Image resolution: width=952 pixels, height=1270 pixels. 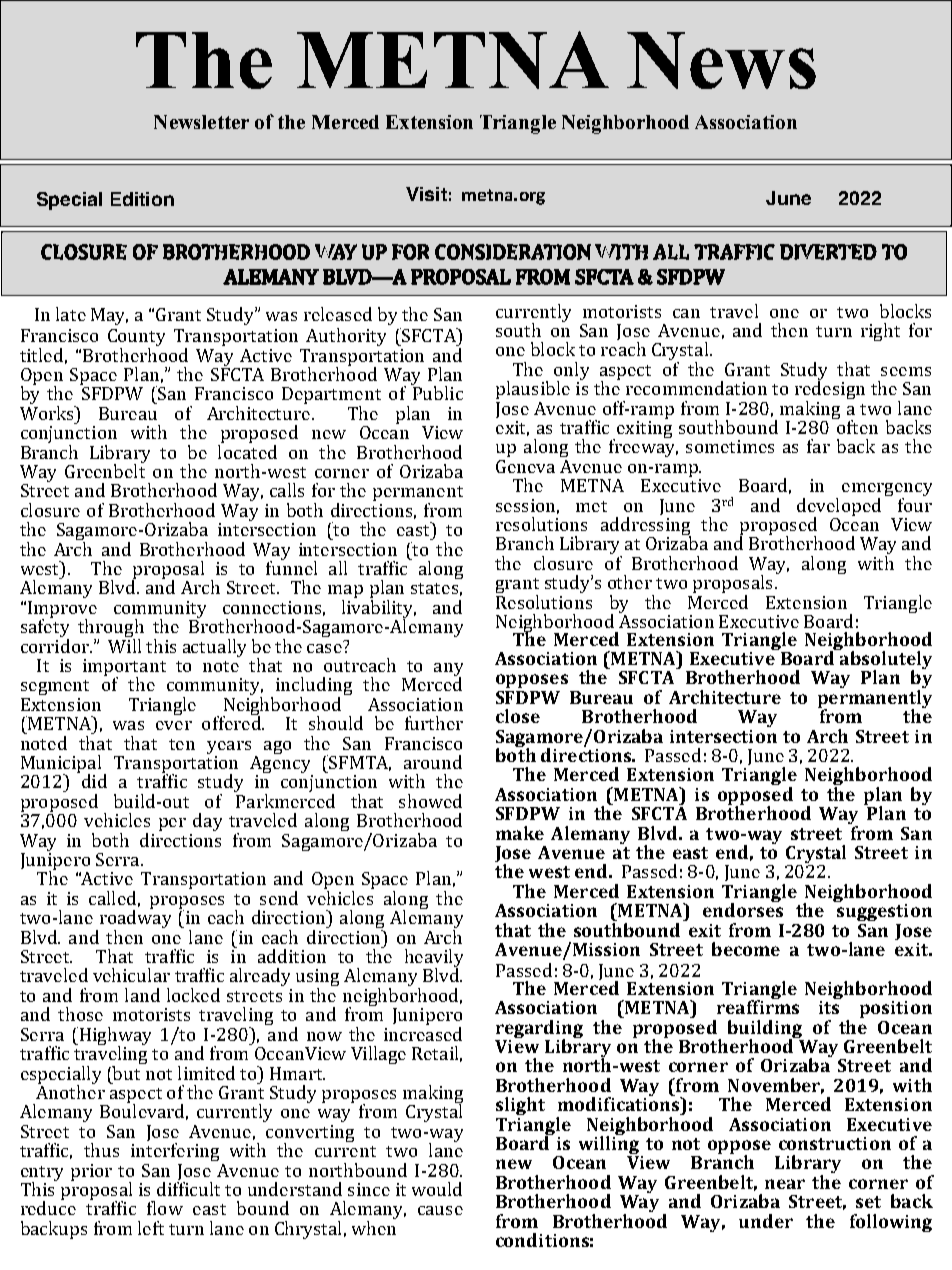 I want to click on Visit, so click(x=426, y=194).
